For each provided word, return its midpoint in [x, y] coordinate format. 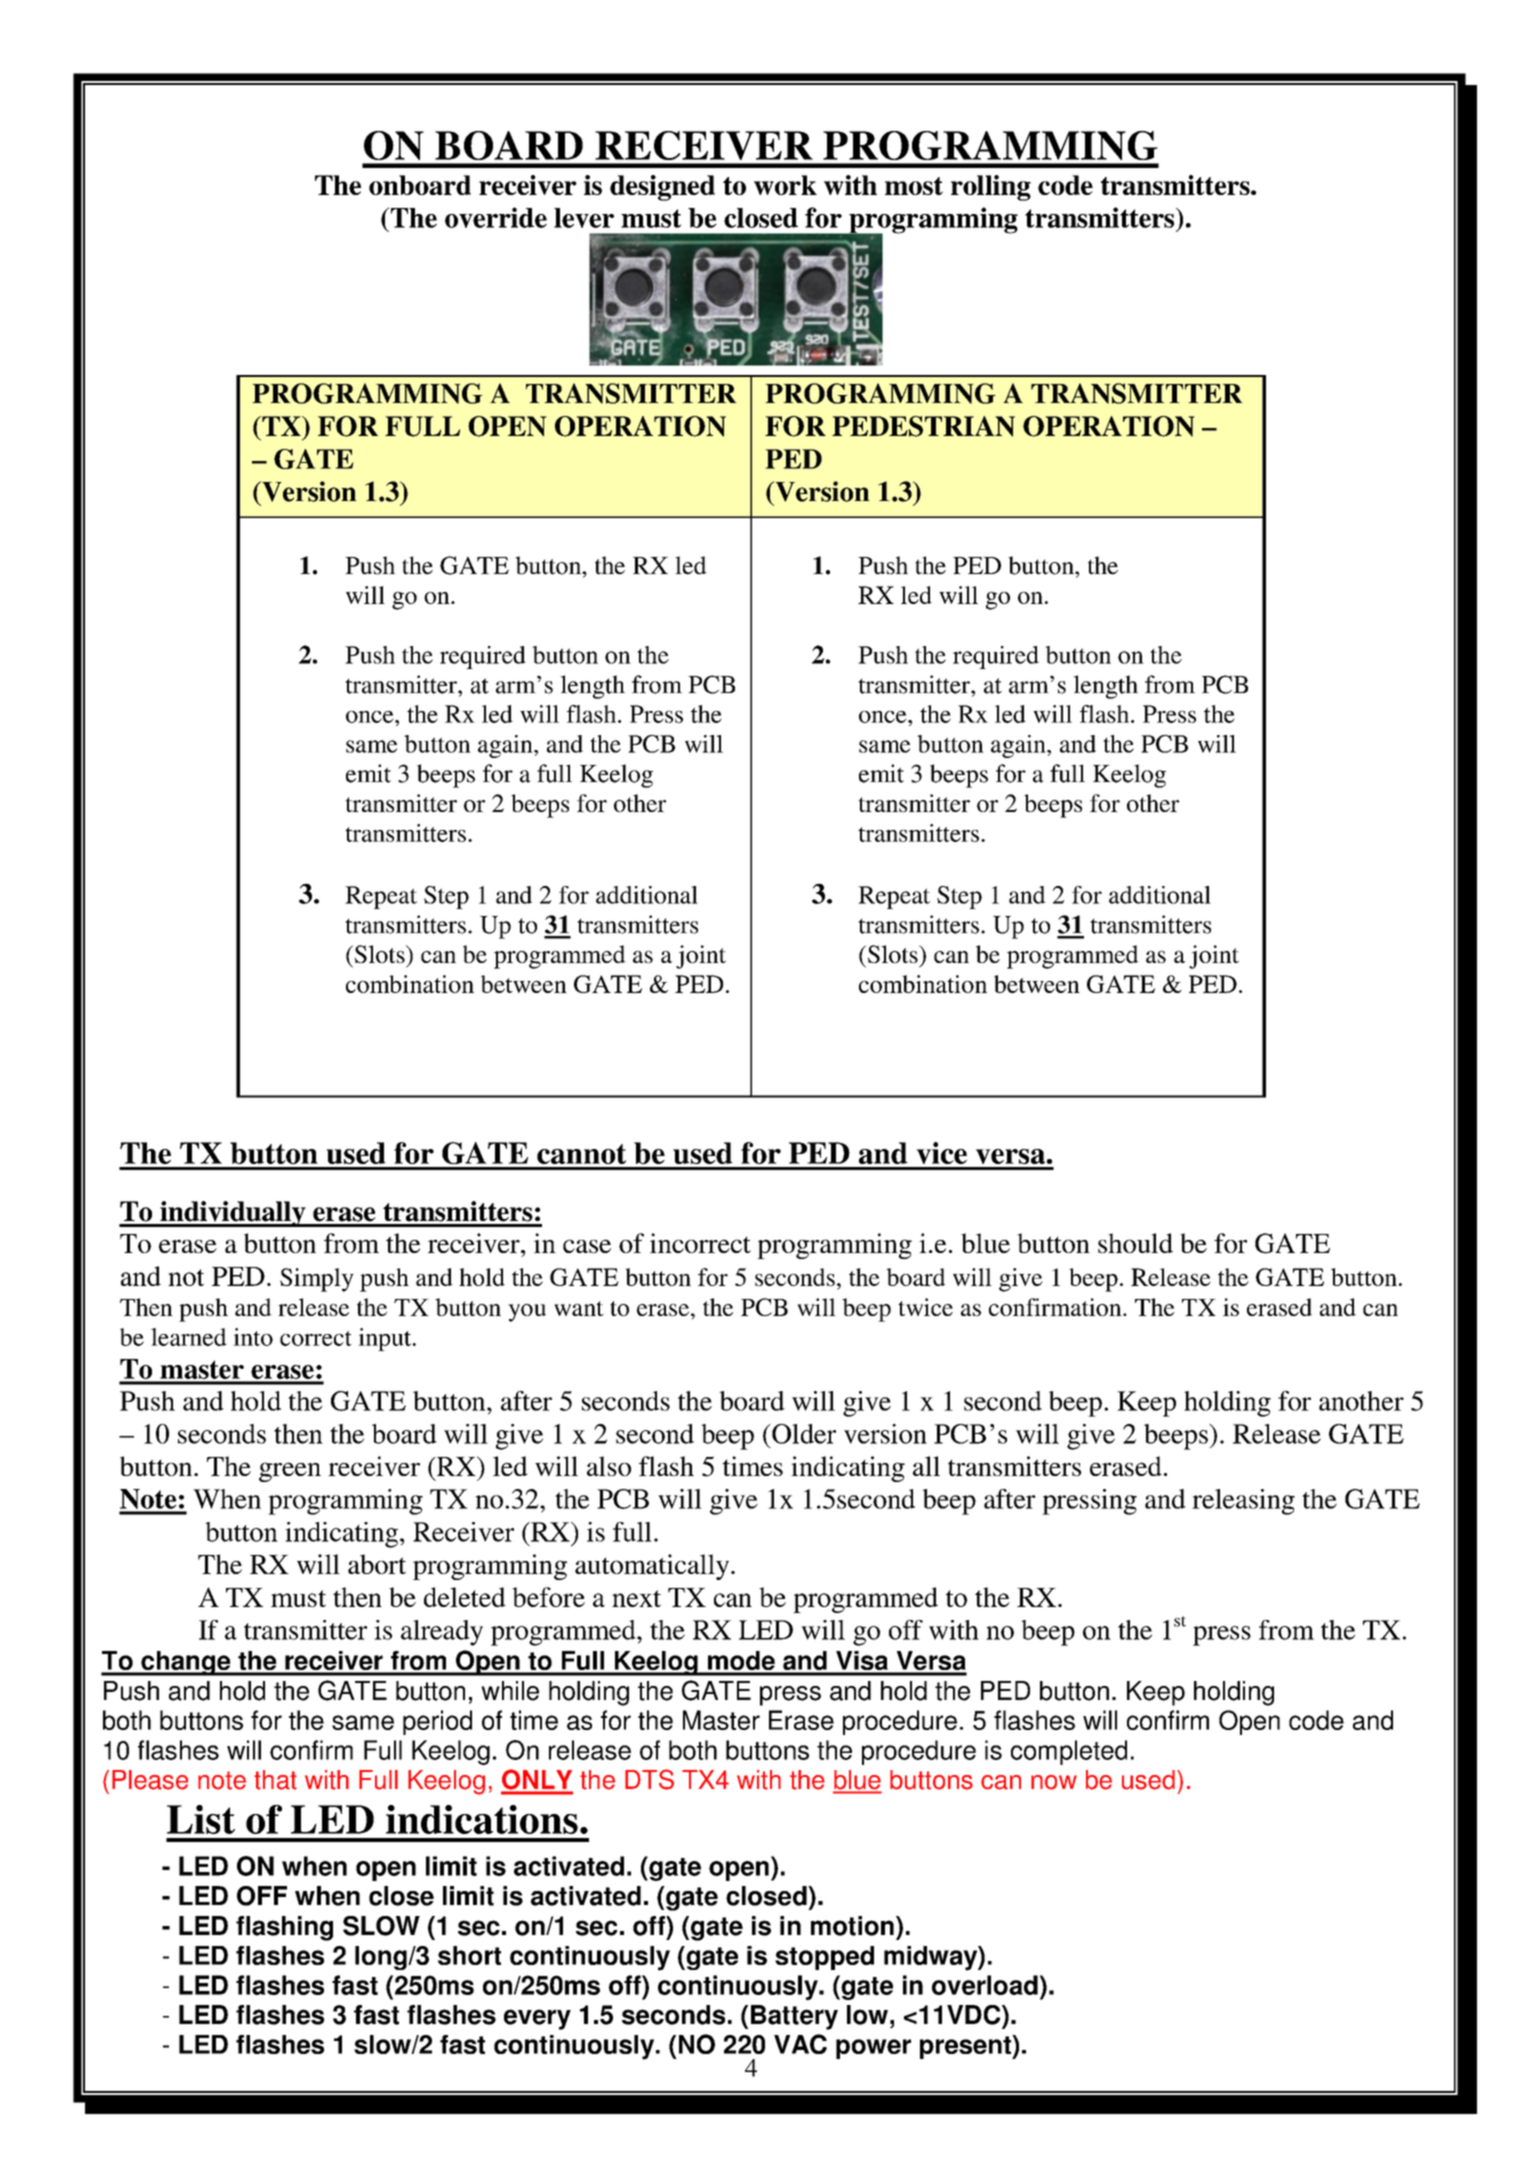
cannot [581, 1154]
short [469, 1955]
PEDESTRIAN [923, 426]
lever [584, 218]
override [496, 217]
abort [377, 1564]
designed [662, 188]
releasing [1243, 1502]
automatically [653, 1567]
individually [233, 1214]
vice [941, 1153]
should [1135, 1243]
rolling [991, 188]
